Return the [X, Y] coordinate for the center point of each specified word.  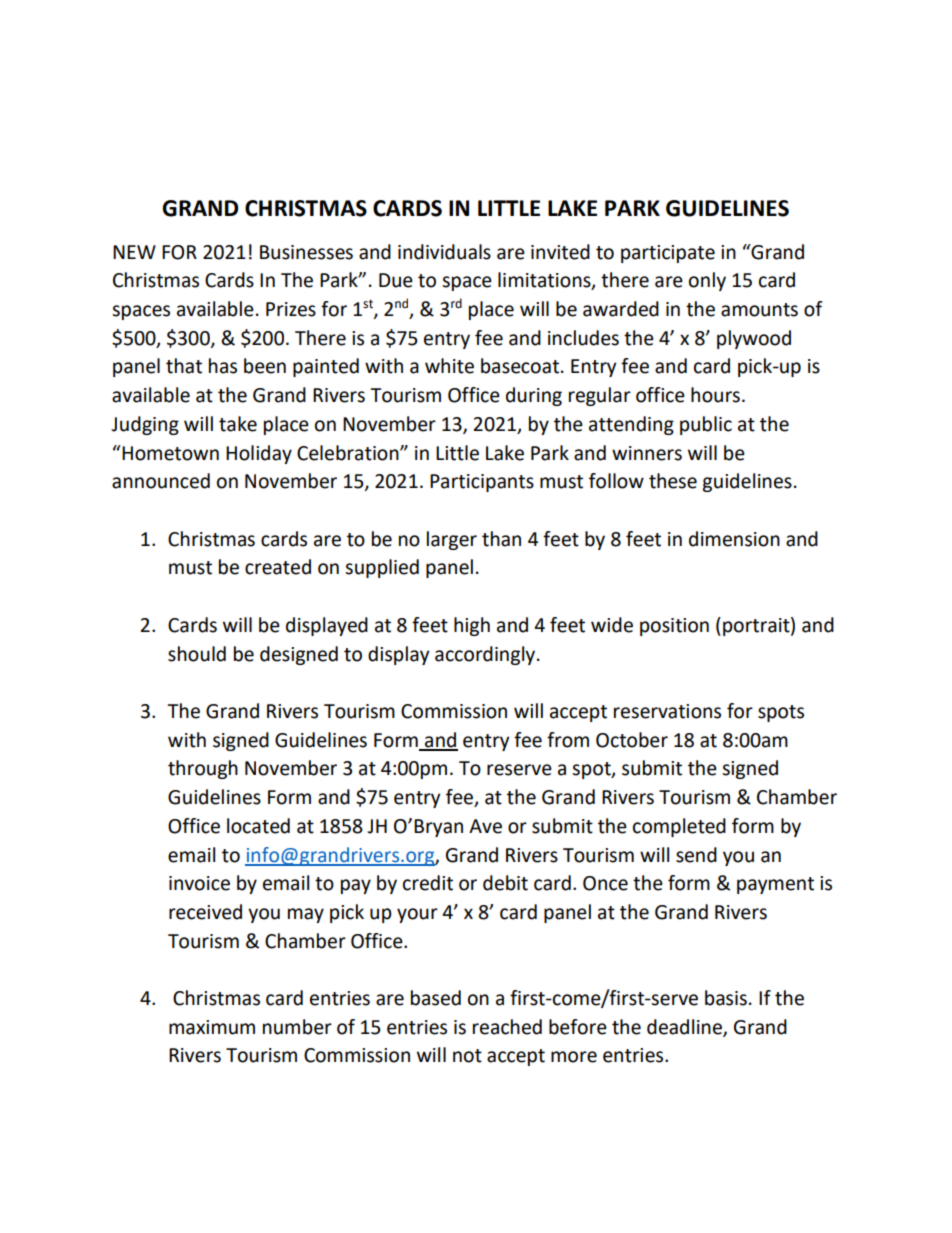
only [707, 281]
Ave [485, 826]
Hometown [170, 453]
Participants [482, 483]
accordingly [486, 655]
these [673, 481]
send [696, 855]
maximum [212, 1027]
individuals [444, 252]
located [258, 826]
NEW [134, 252]
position [674, 627]
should [197, 654]
